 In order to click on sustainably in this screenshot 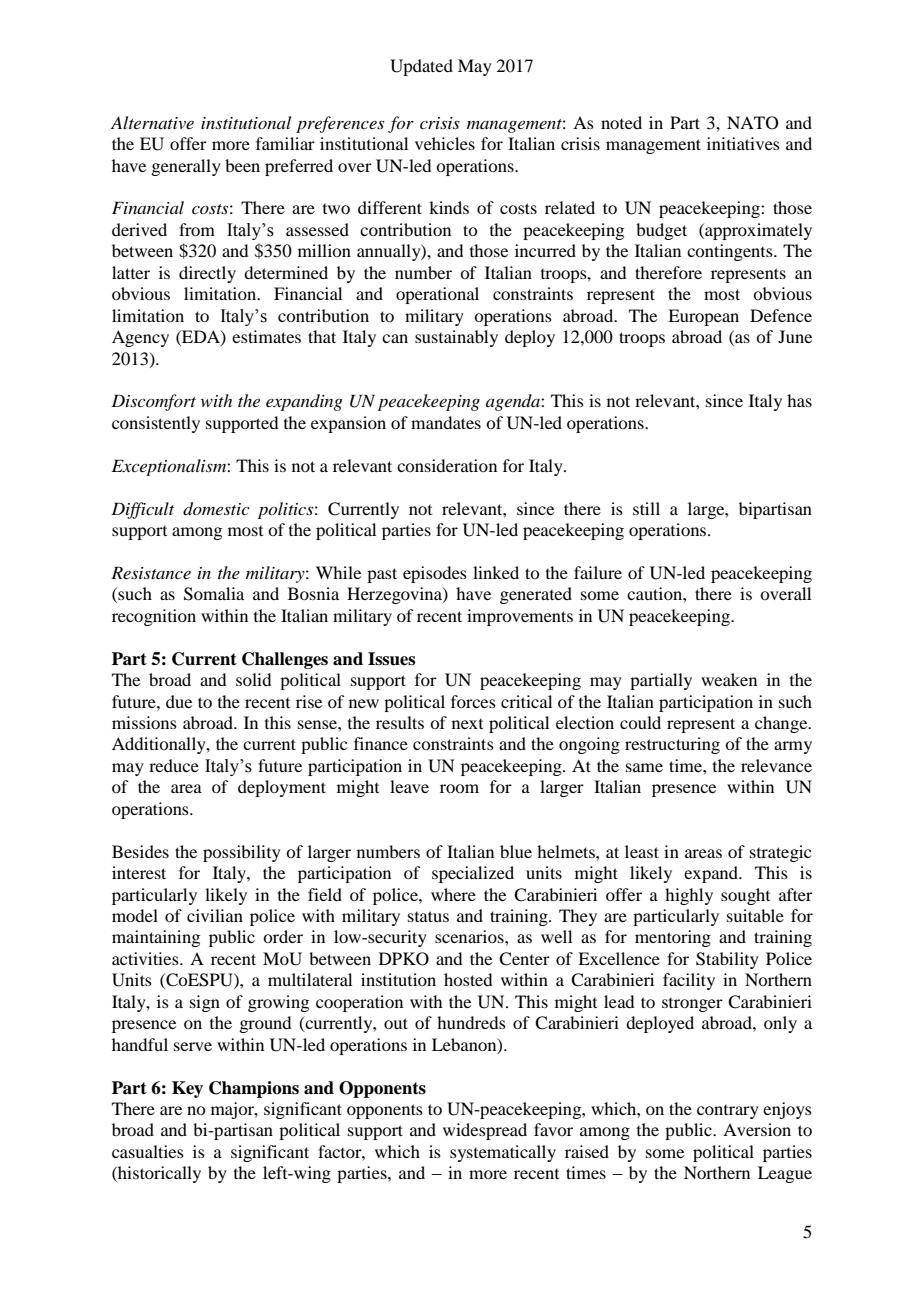, I will do `click(456, 338)`.
